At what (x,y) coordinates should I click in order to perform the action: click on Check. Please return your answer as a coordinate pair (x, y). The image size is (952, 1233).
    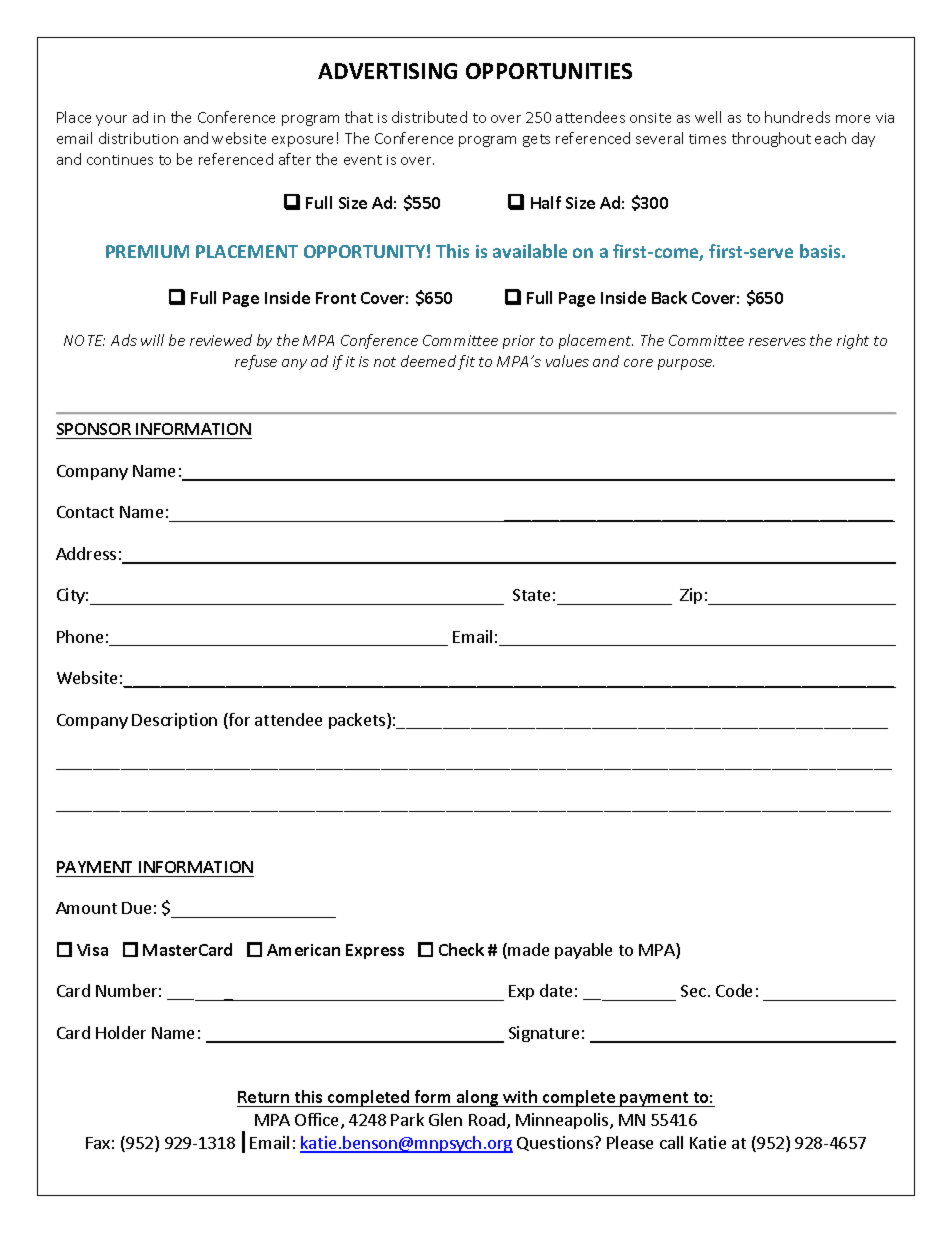
    Looking at the image, I should click on (461, 949).
